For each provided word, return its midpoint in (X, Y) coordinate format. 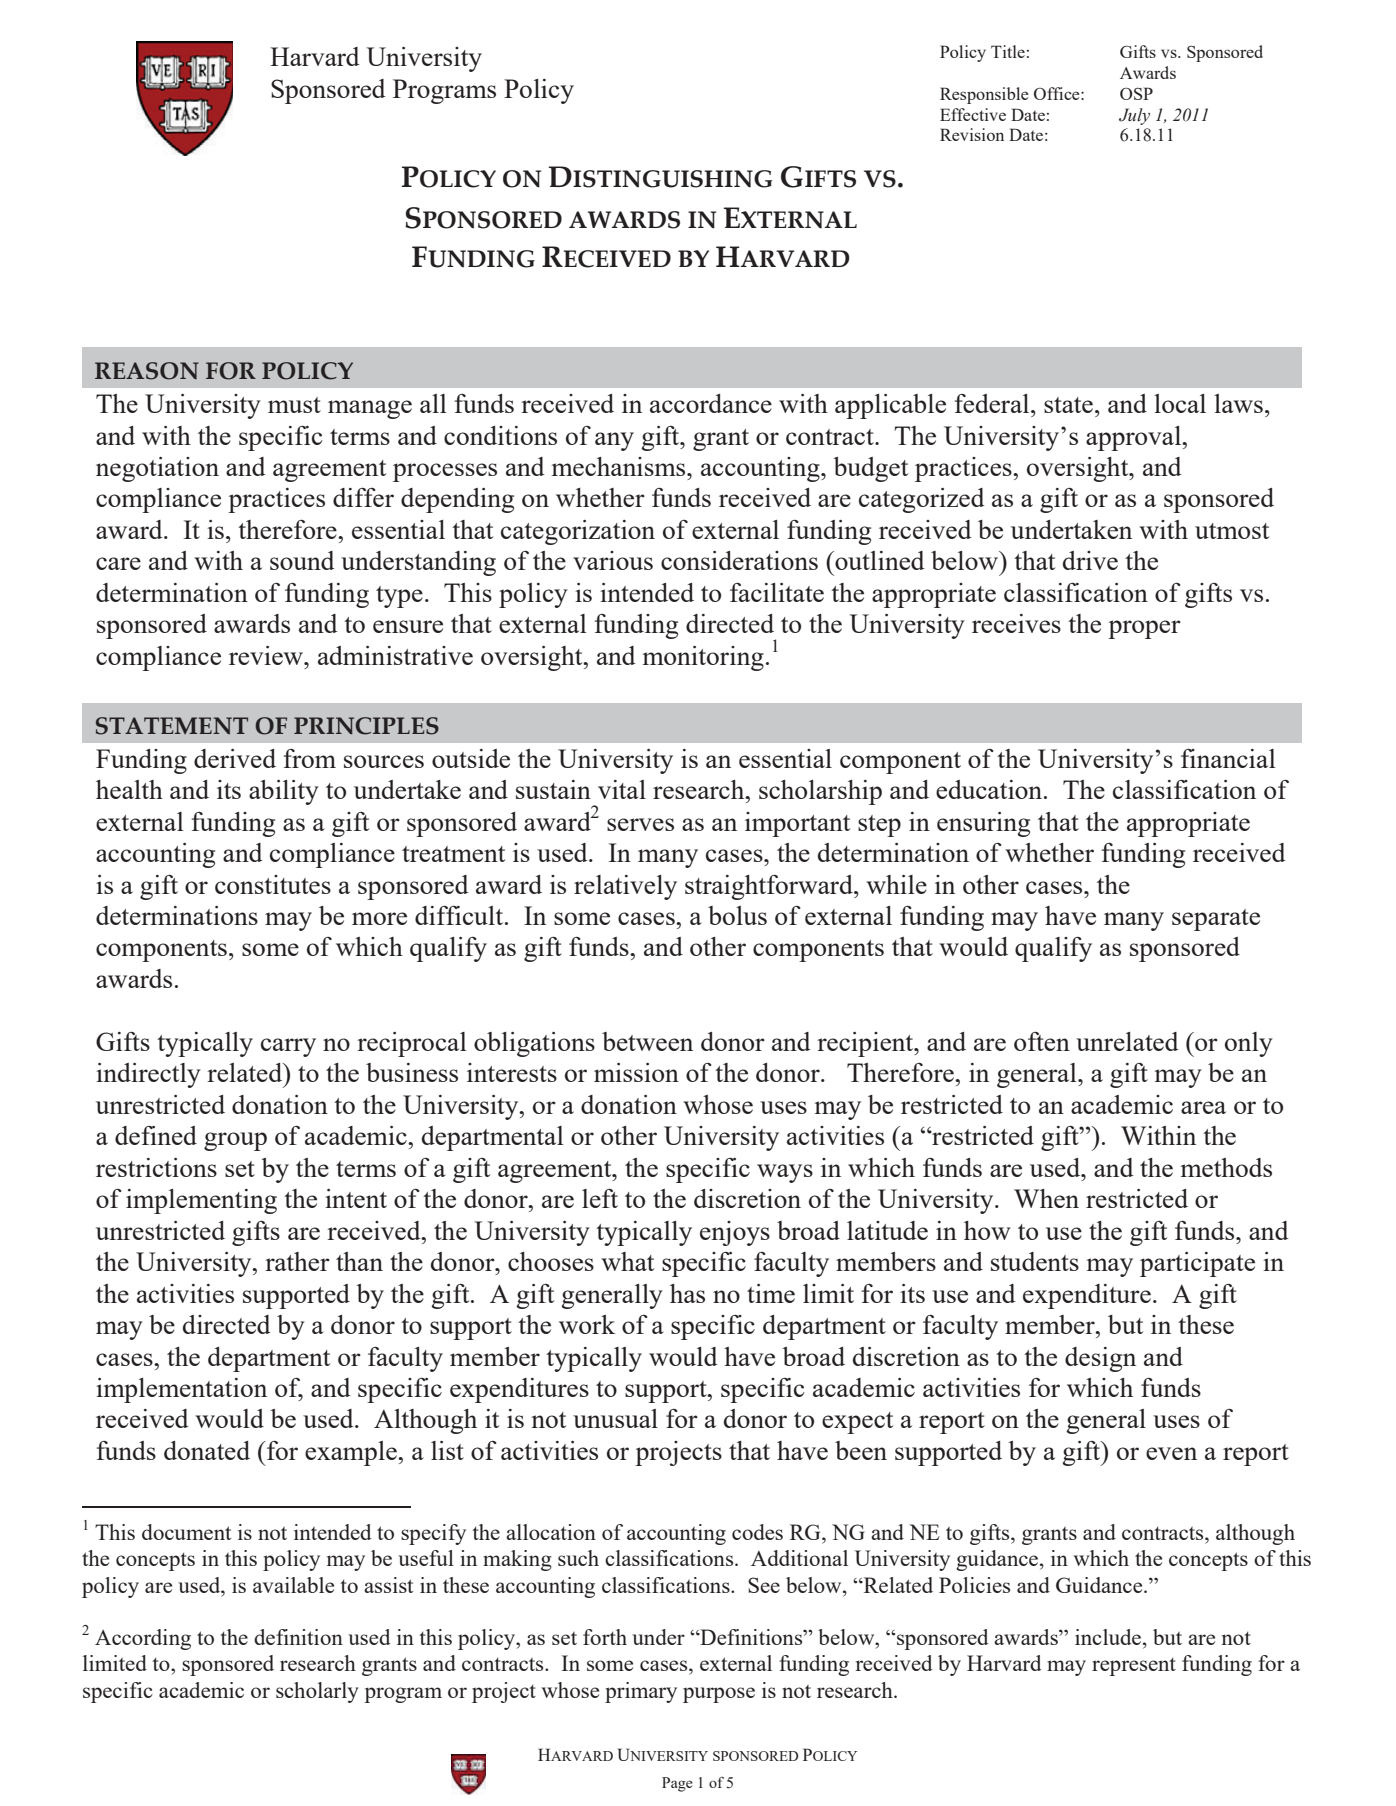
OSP (1136, 93)
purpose (719, 1695)
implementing (201, 1201)
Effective (973, 114)
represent (1134, 1666)
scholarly (317, 1692)
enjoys (735, 1233)
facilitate (777, 592)
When (1046, 1198)
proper (1144, 629)
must (294, 405)
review (267, 655)
